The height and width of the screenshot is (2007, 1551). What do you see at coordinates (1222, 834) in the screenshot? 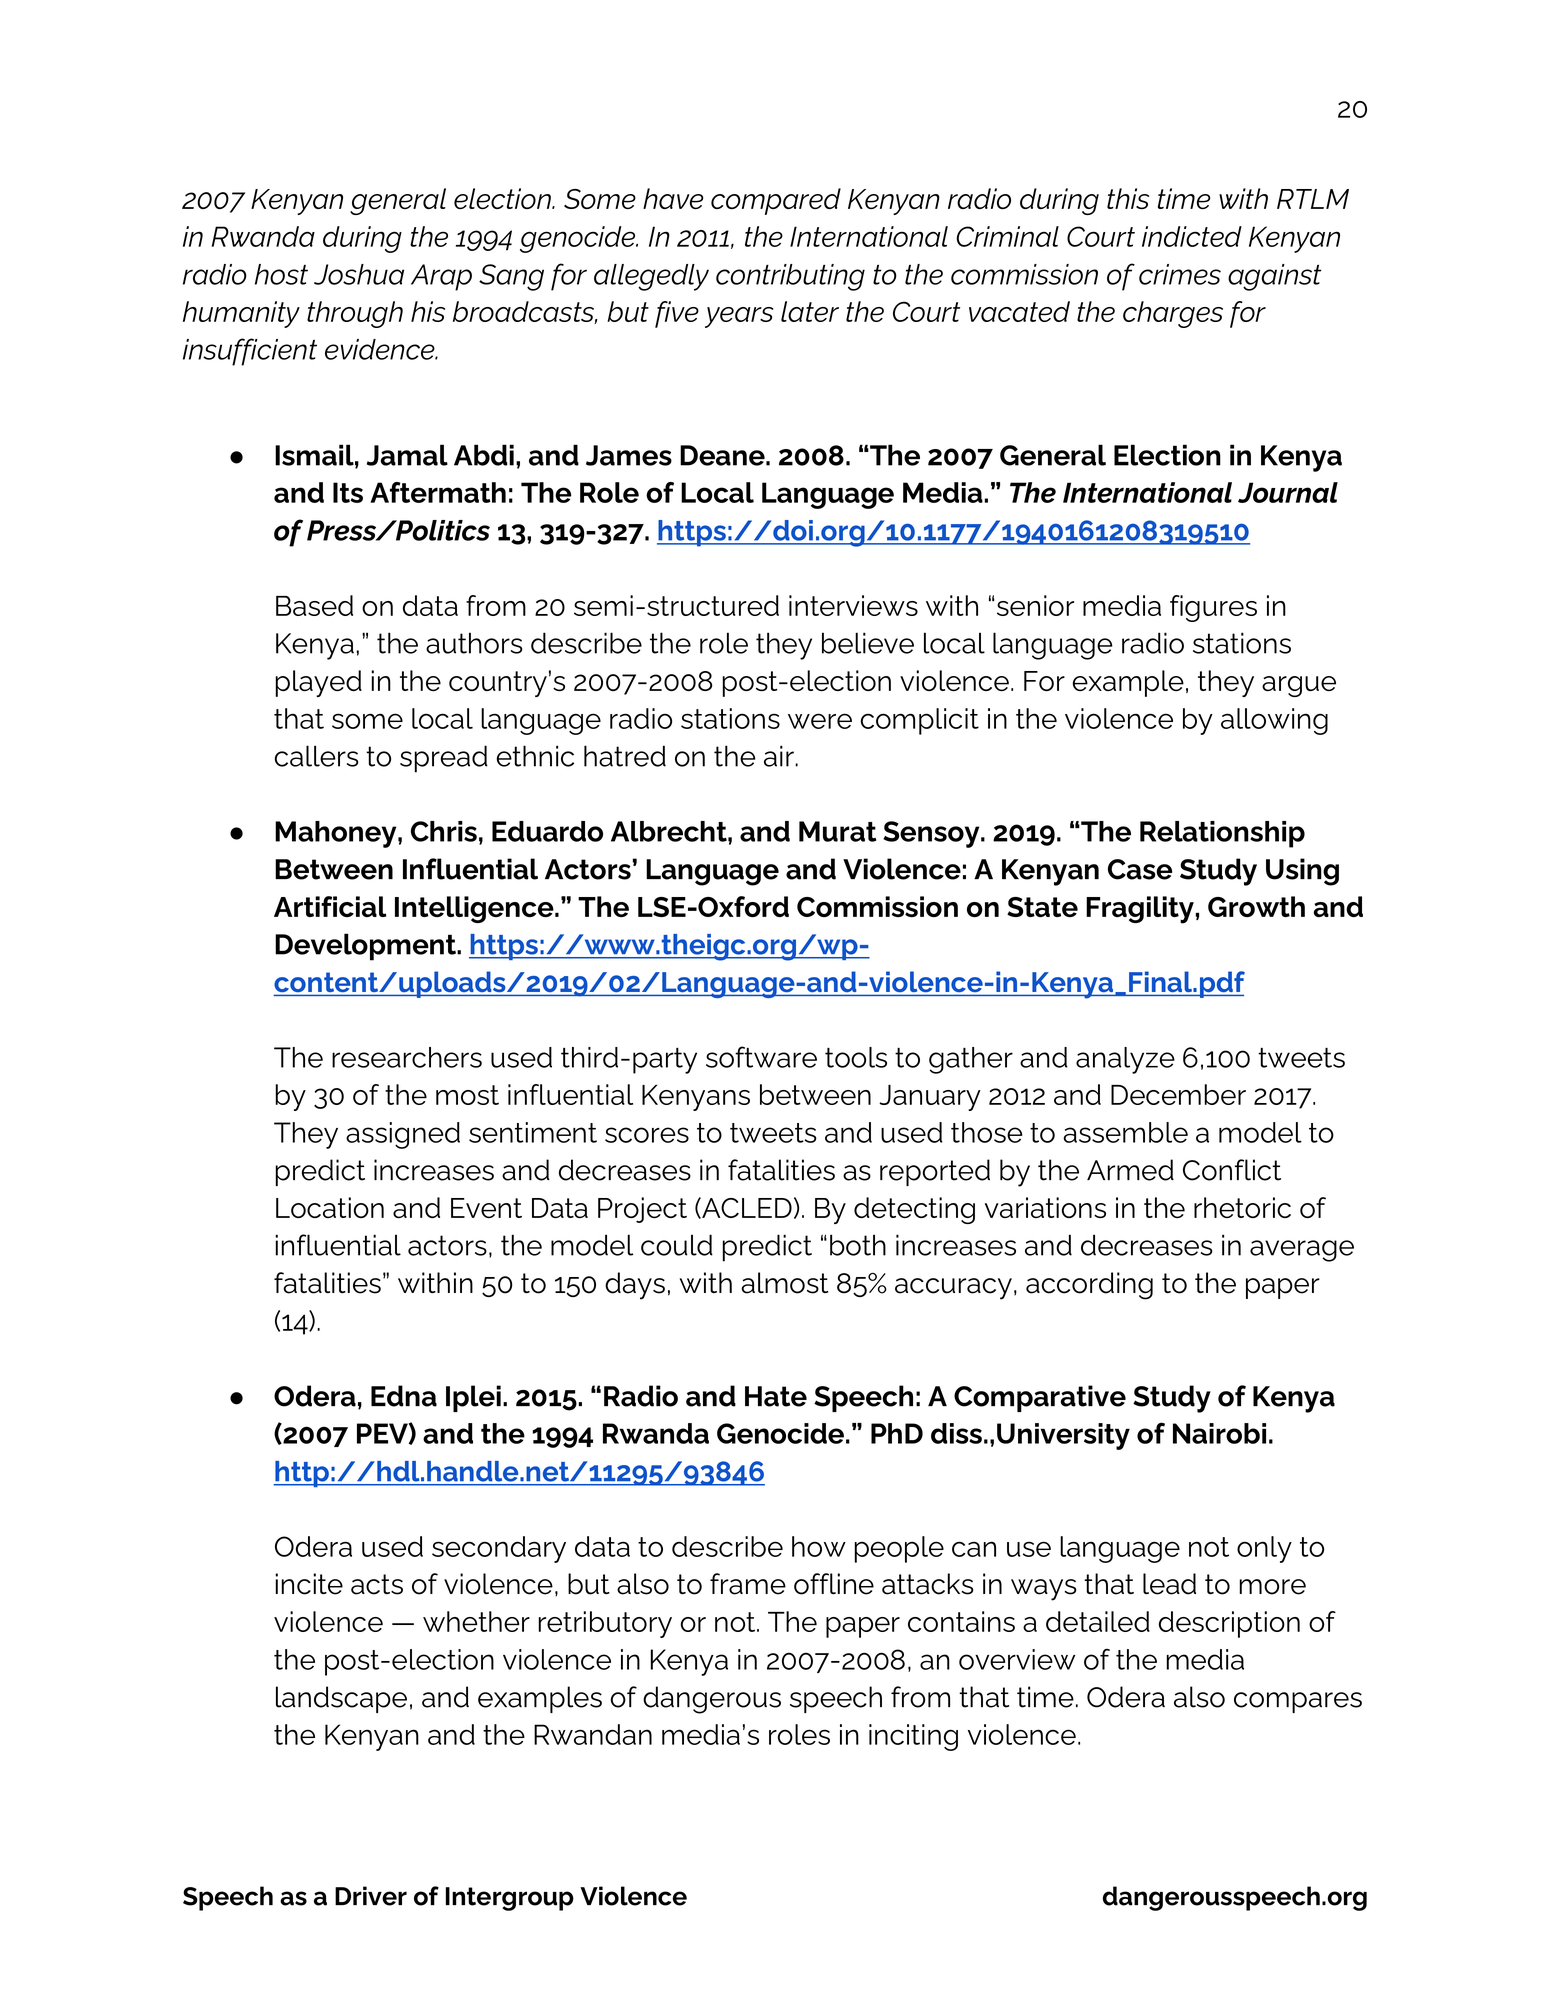
I see `Relationship` at bounding box center [1222, 834].
